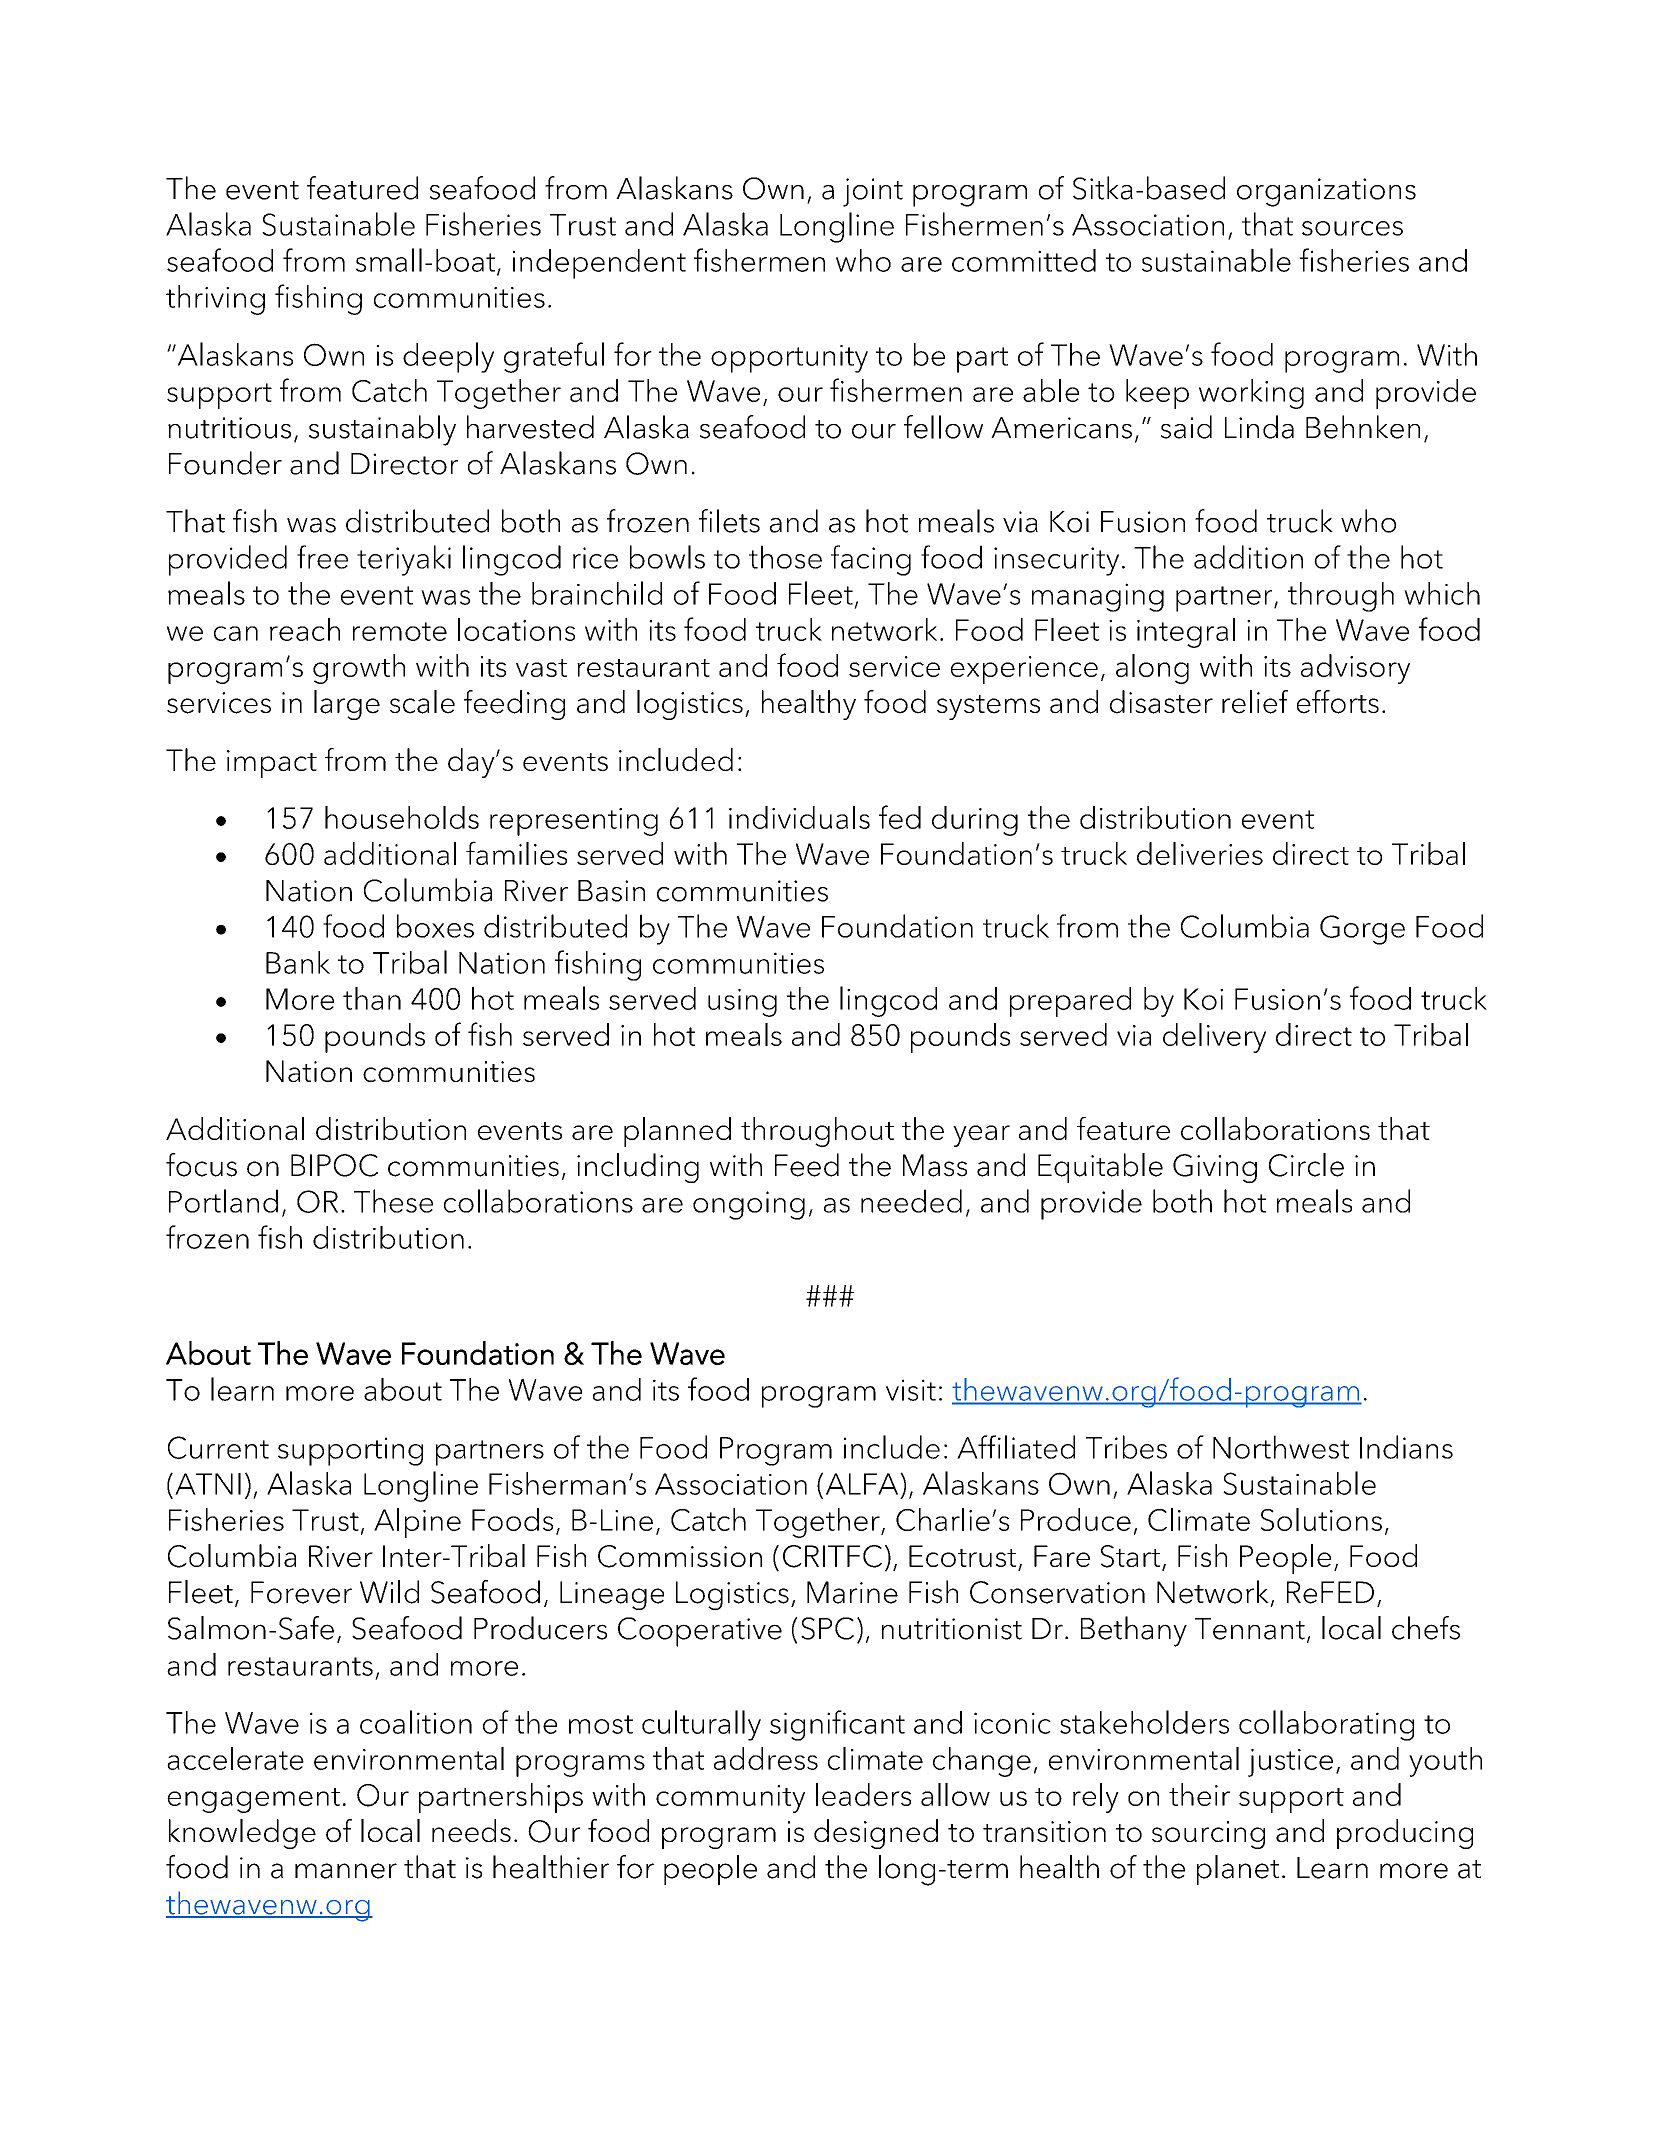 The image size is (1660, 2148). What do you see at coordinates (799, 817) in the screenshot?
I see `individuals` at bounding box center [799, 817].
